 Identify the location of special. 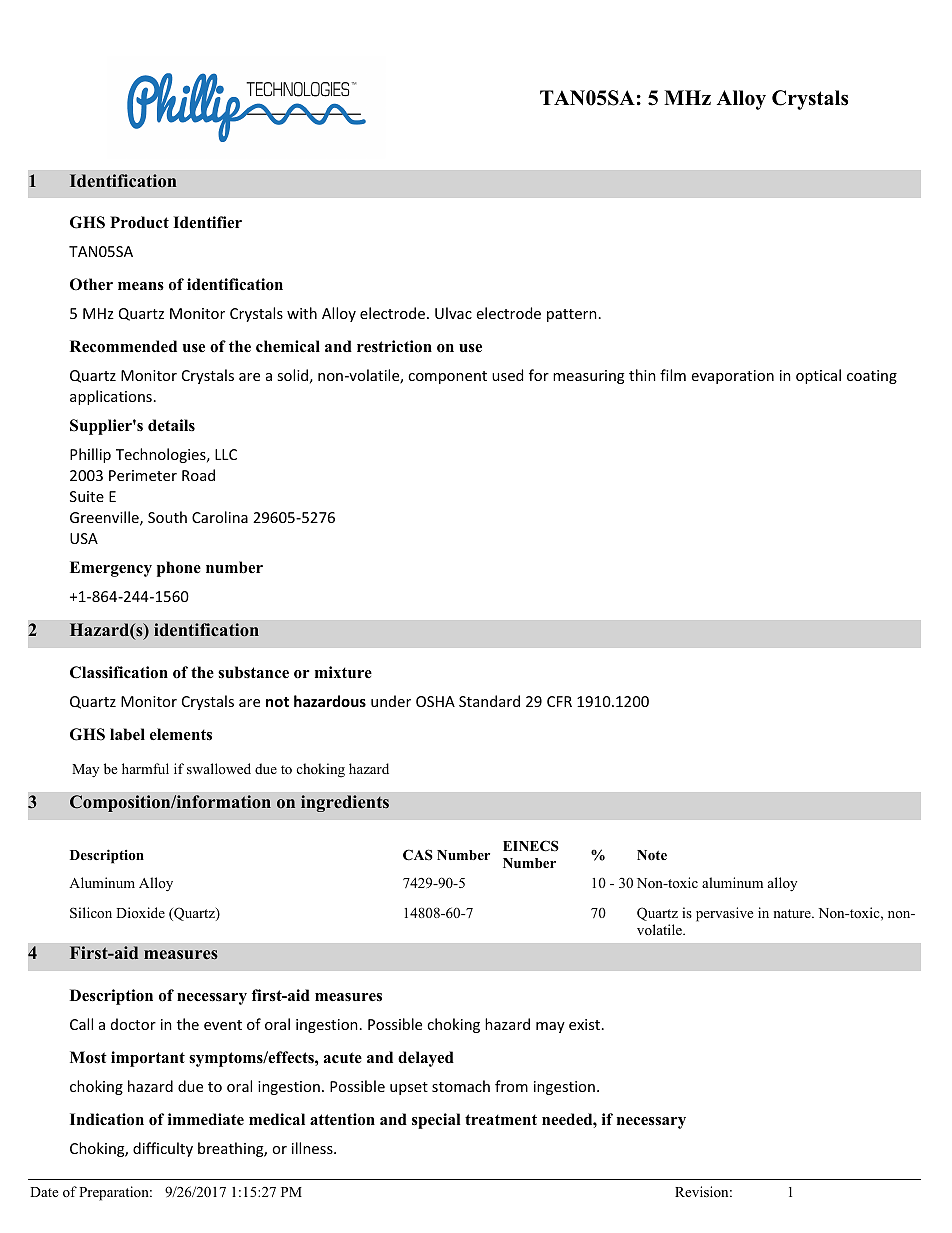
(436, 1121).
